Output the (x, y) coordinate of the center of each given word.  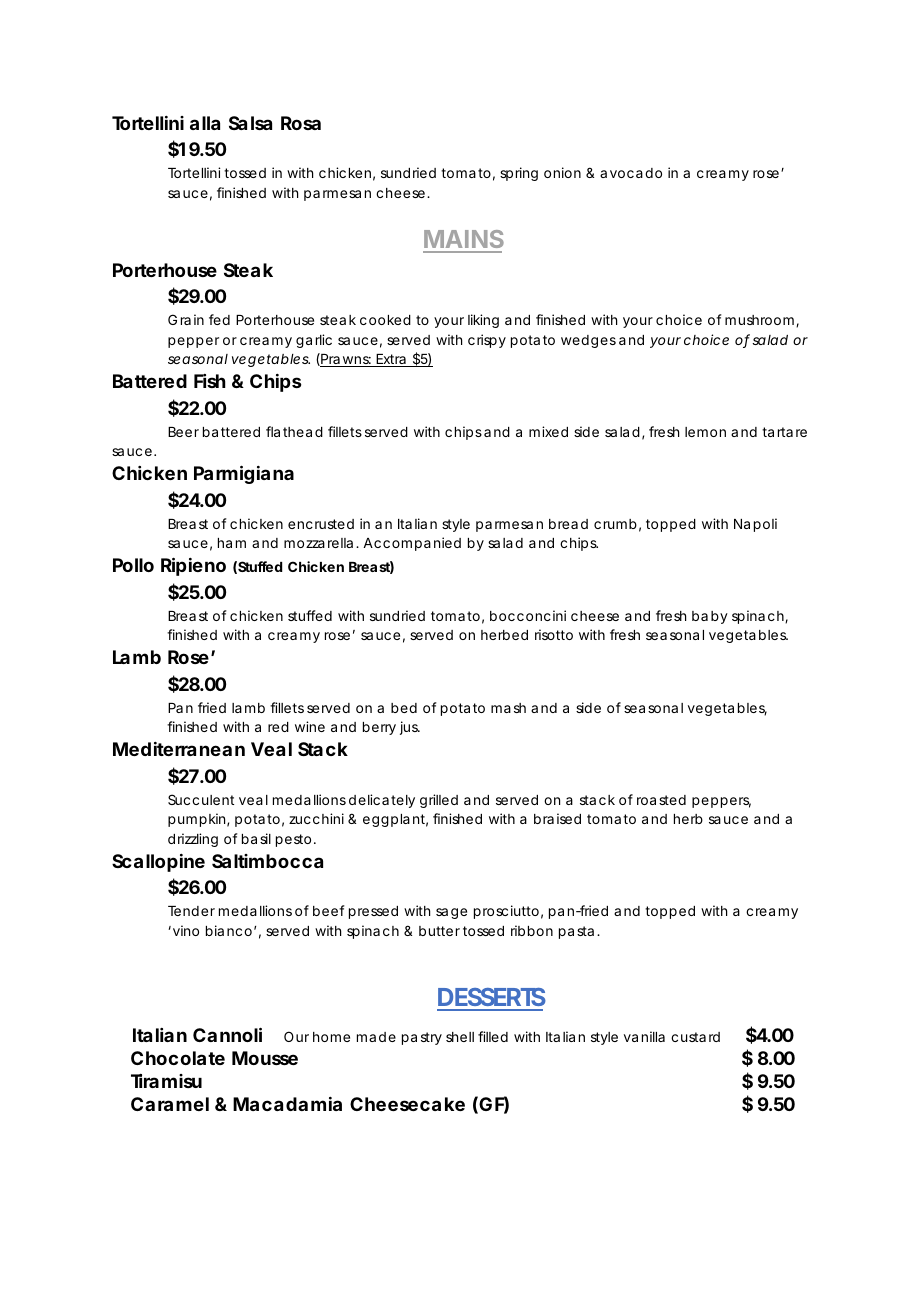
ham (232, 543)
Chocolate (178, 1058)
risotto (554, 634)
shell (460, 1037)
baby (710, 617)
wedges (588, 341)
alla (205, 123)
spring (519, 174)
